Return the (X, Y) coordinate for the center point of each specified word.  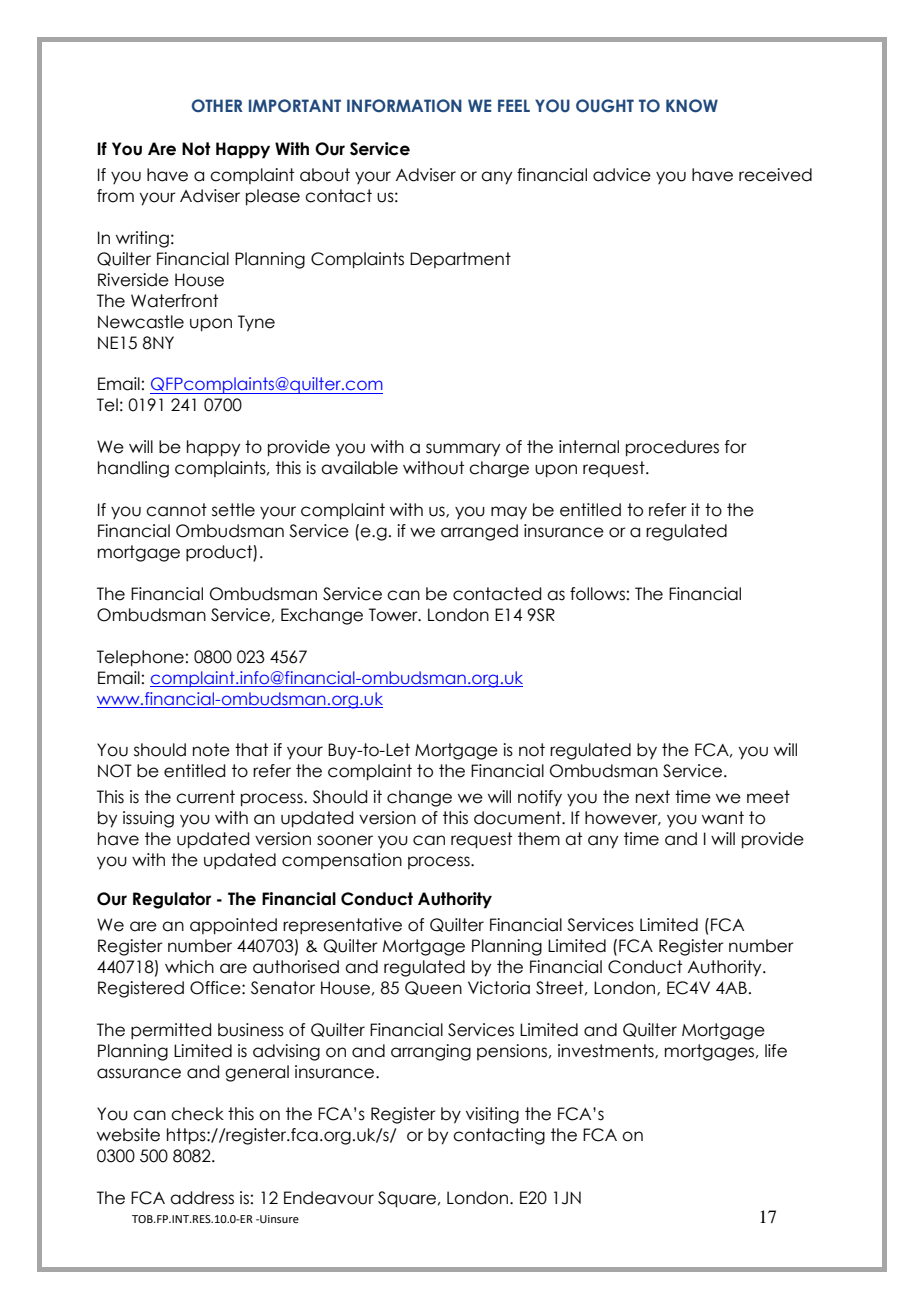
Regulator (172, 900)
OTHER (217, 105)
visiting (492, 1115)
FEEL (514, 105)
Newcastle (141, 322)
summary (463, 450)
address (202, 1198)
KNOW (692, 105)
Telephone (140, 658)
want (723, 818)
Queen (433, 988)
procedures (672, 448)
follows (597, 594)
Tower (394, 615)
